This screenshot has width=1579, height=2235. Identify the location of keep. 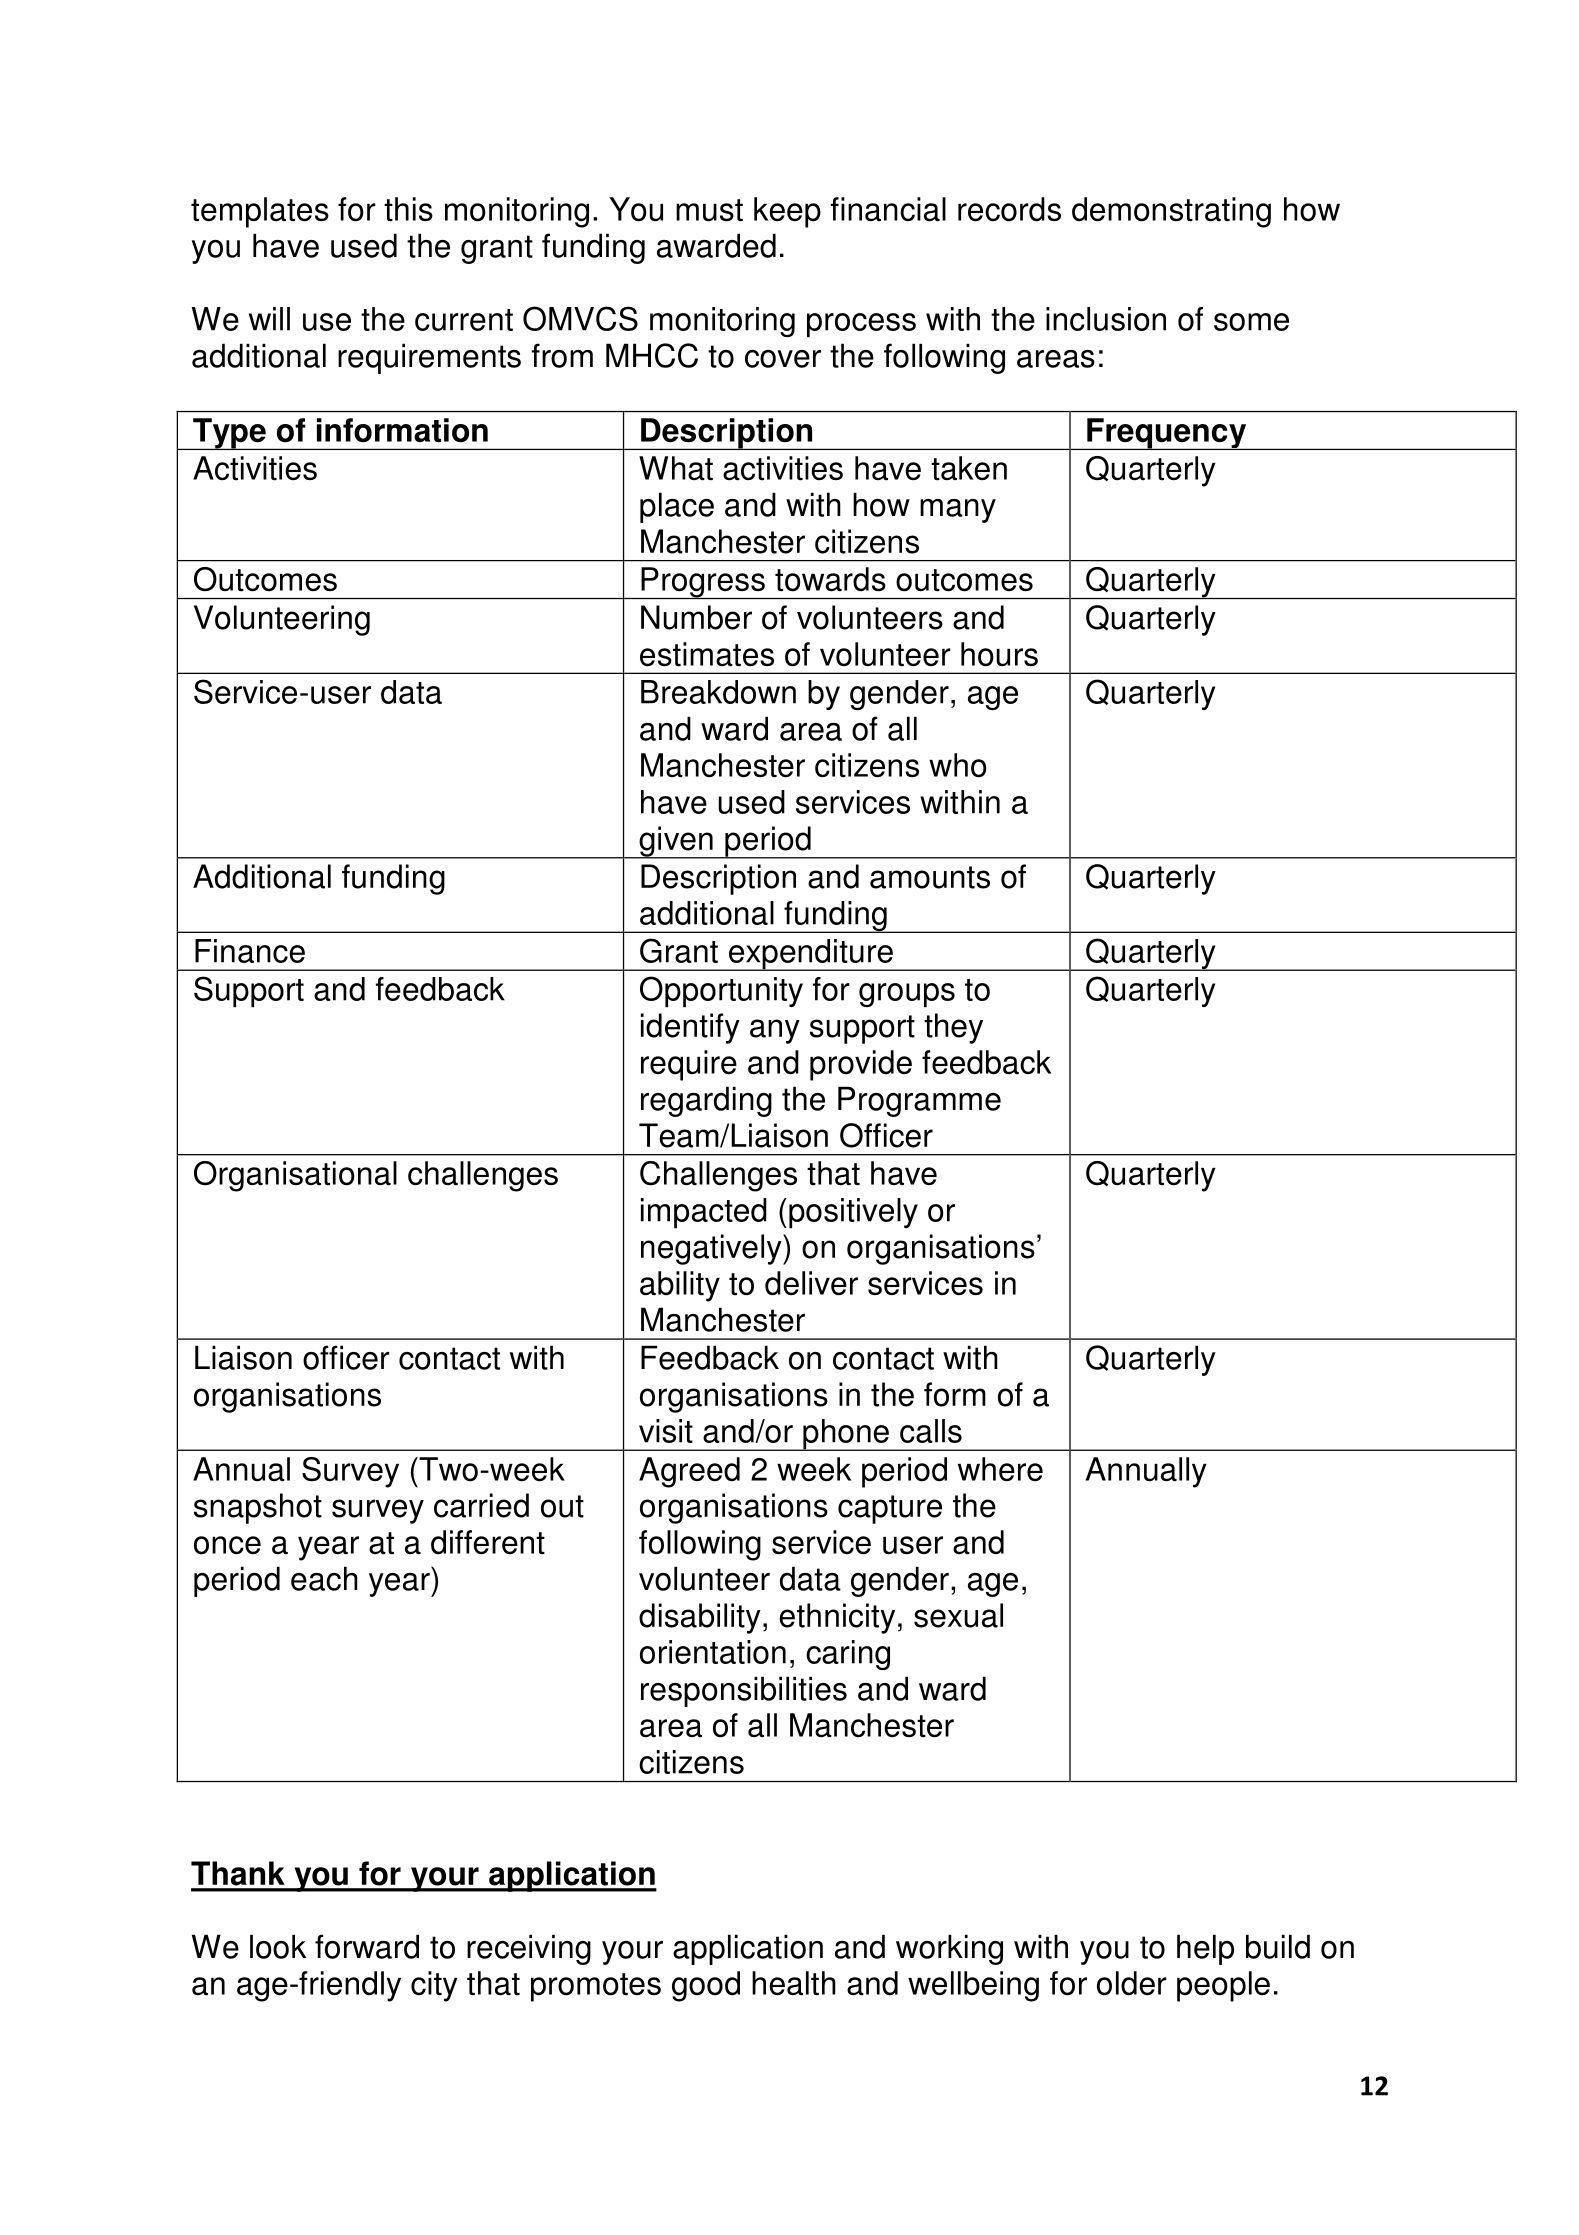
(787, 212).
